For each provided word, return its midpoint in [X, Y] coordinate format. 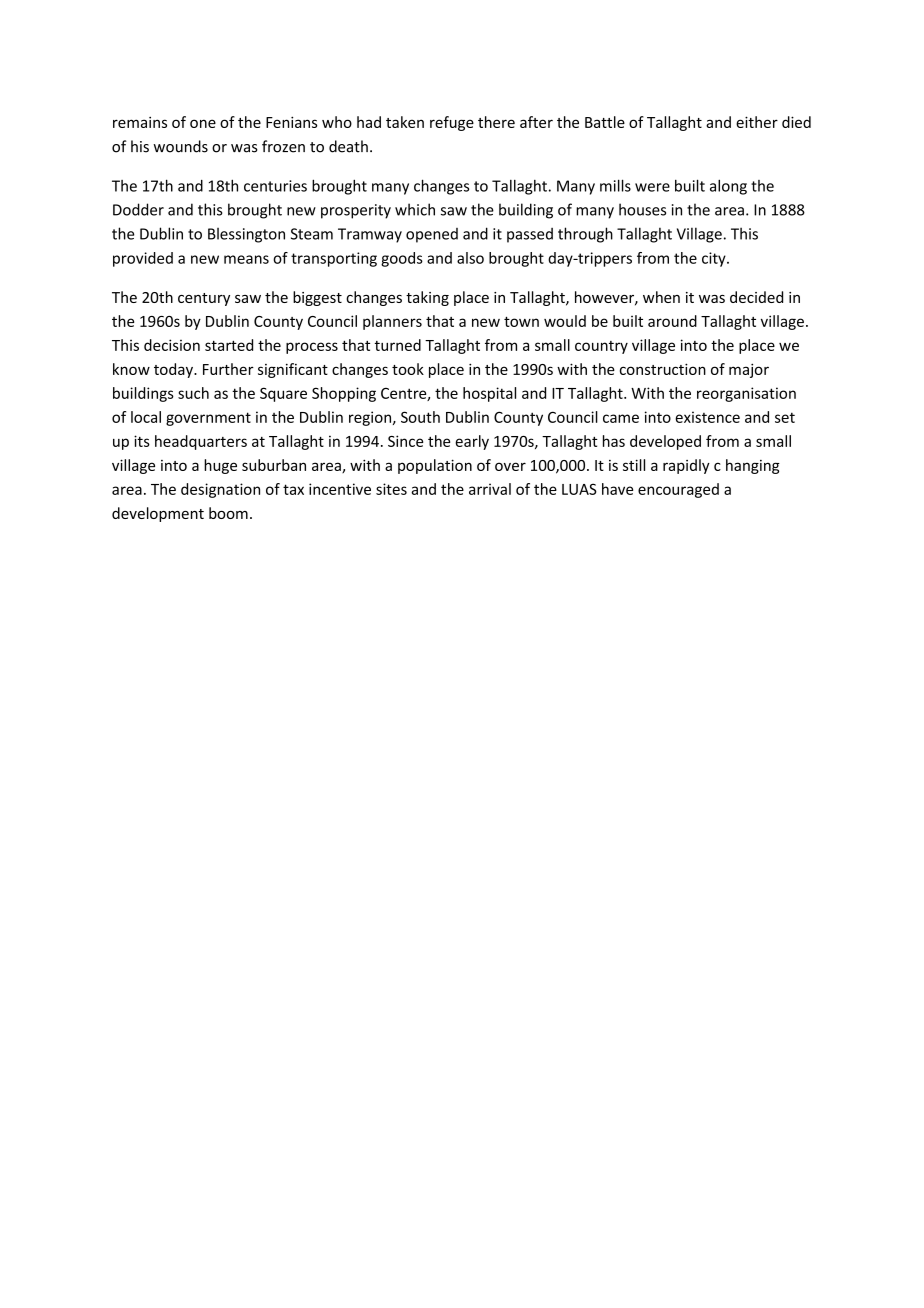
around [672, 321]
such [193, 393]
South [420, 417]
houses [642, 209]
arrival [490, 489]
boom [228, 513]
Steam [312, 234]
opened [432, 235]
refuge [452, 123]
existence [707, 417]
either [757, 122]
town [521, 321]
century [204, 299]
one [203, 123]
